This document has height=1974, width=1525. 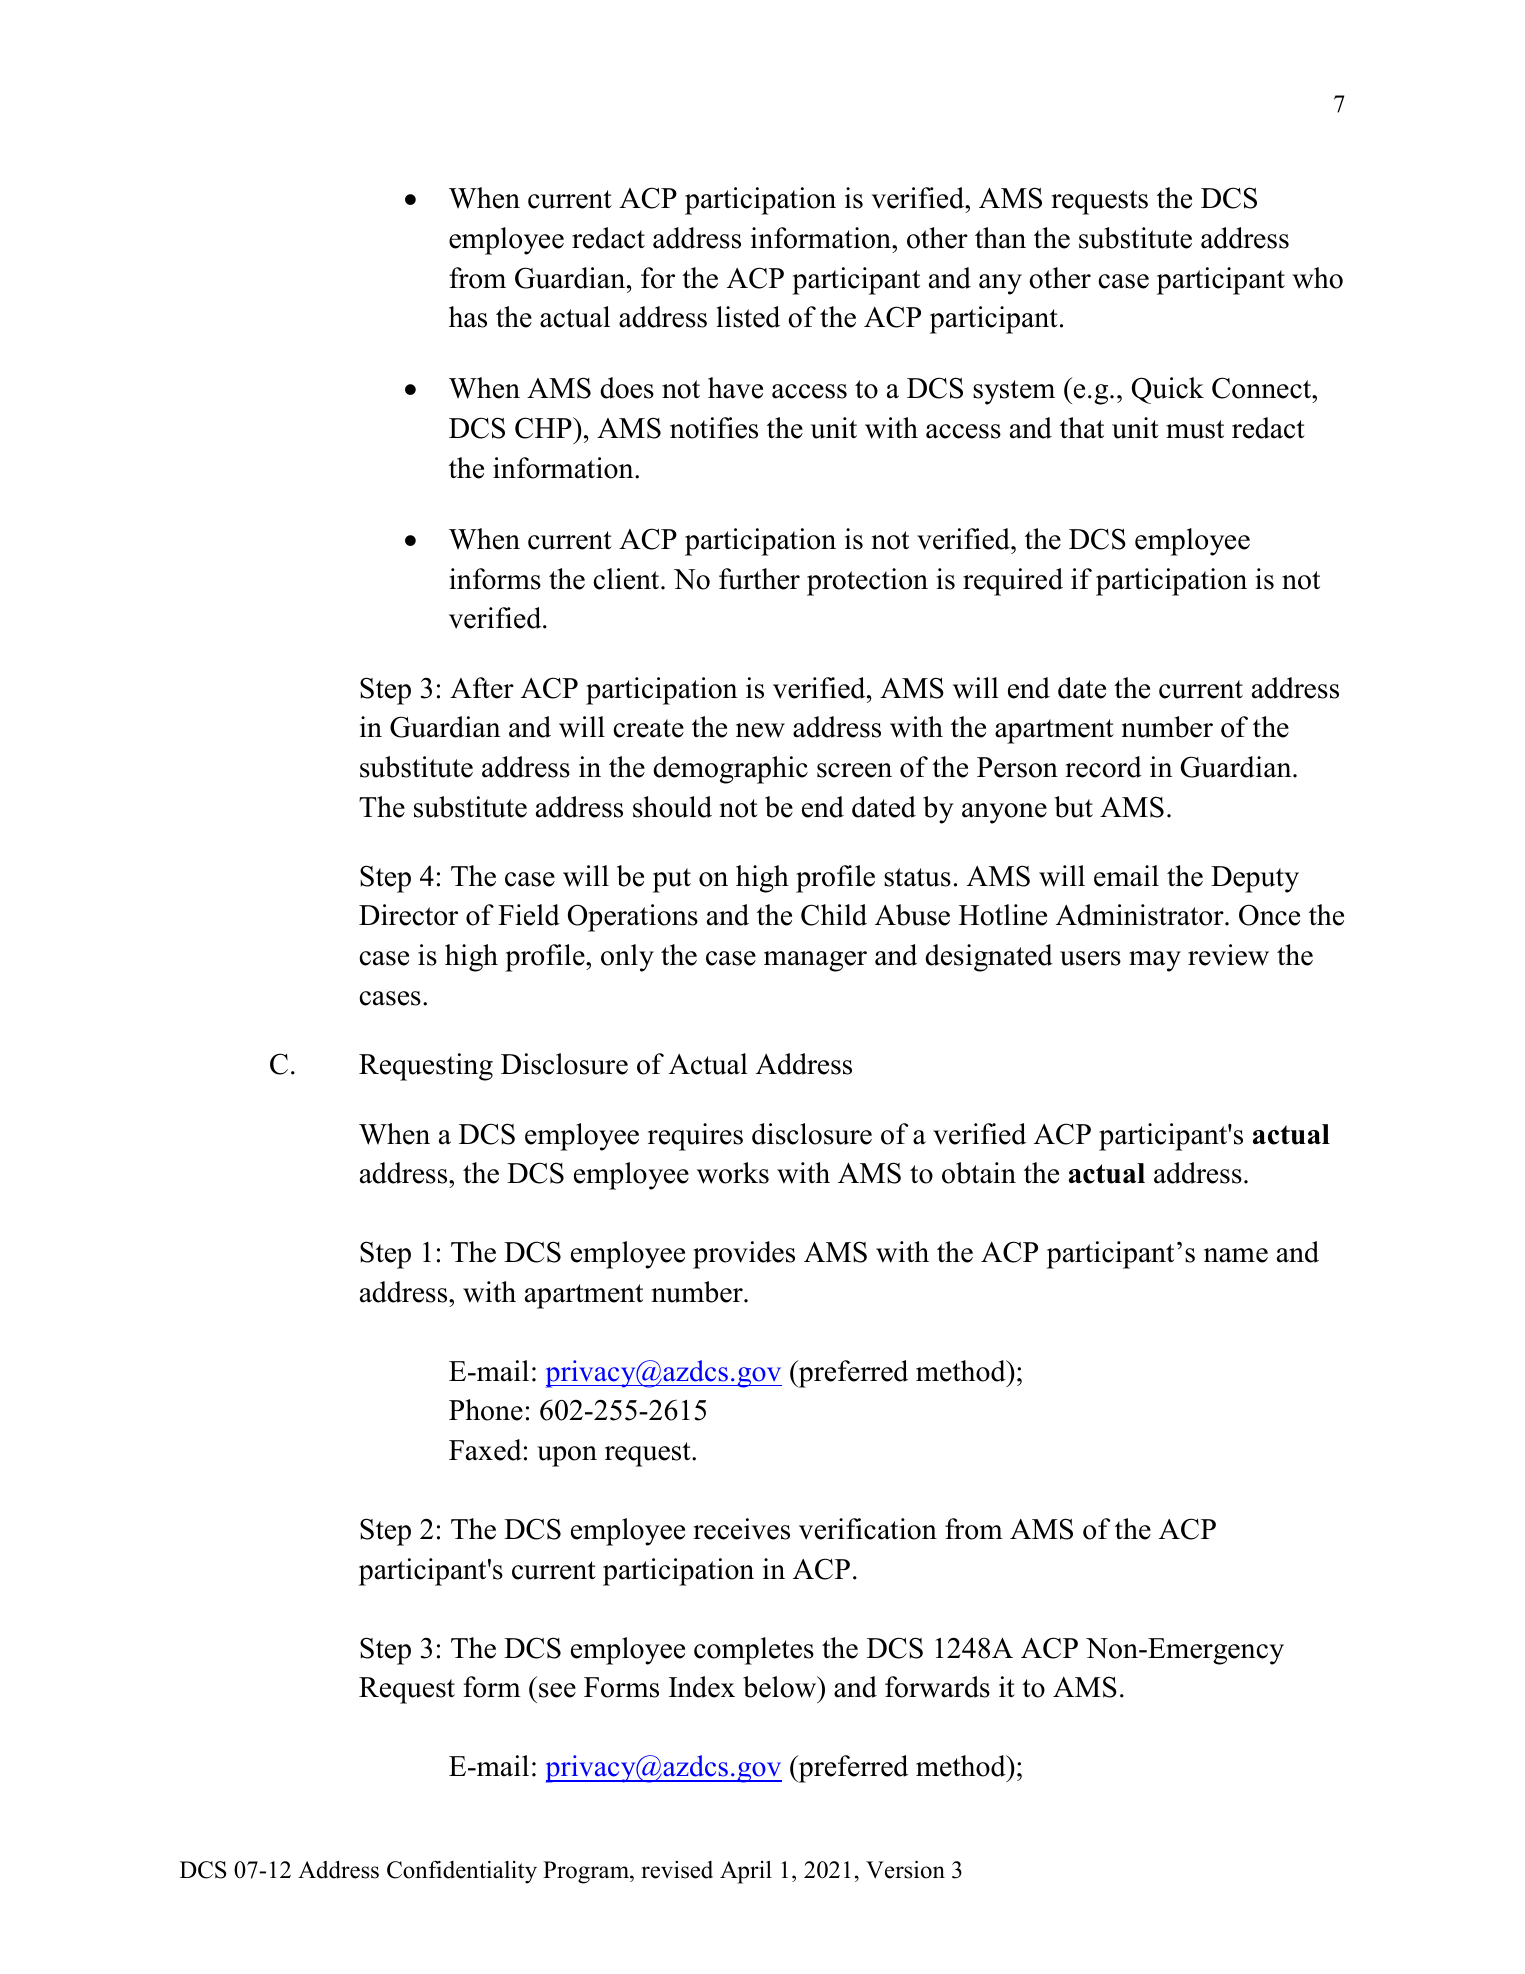 I want to click on listed, so click(x=748, y=317).
